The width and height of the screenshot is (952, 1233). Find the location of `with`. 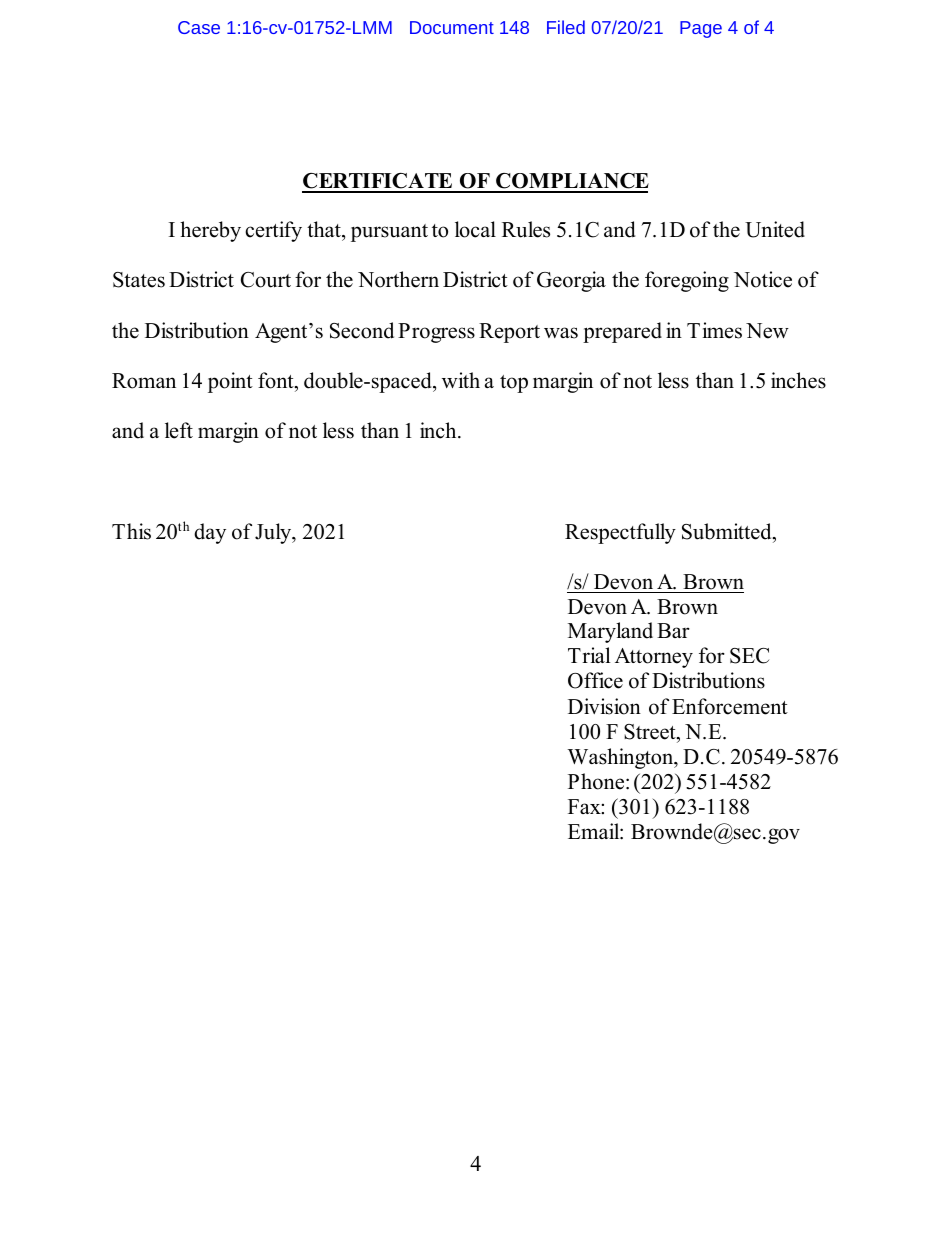

with is located at coordinates (461, 380).
